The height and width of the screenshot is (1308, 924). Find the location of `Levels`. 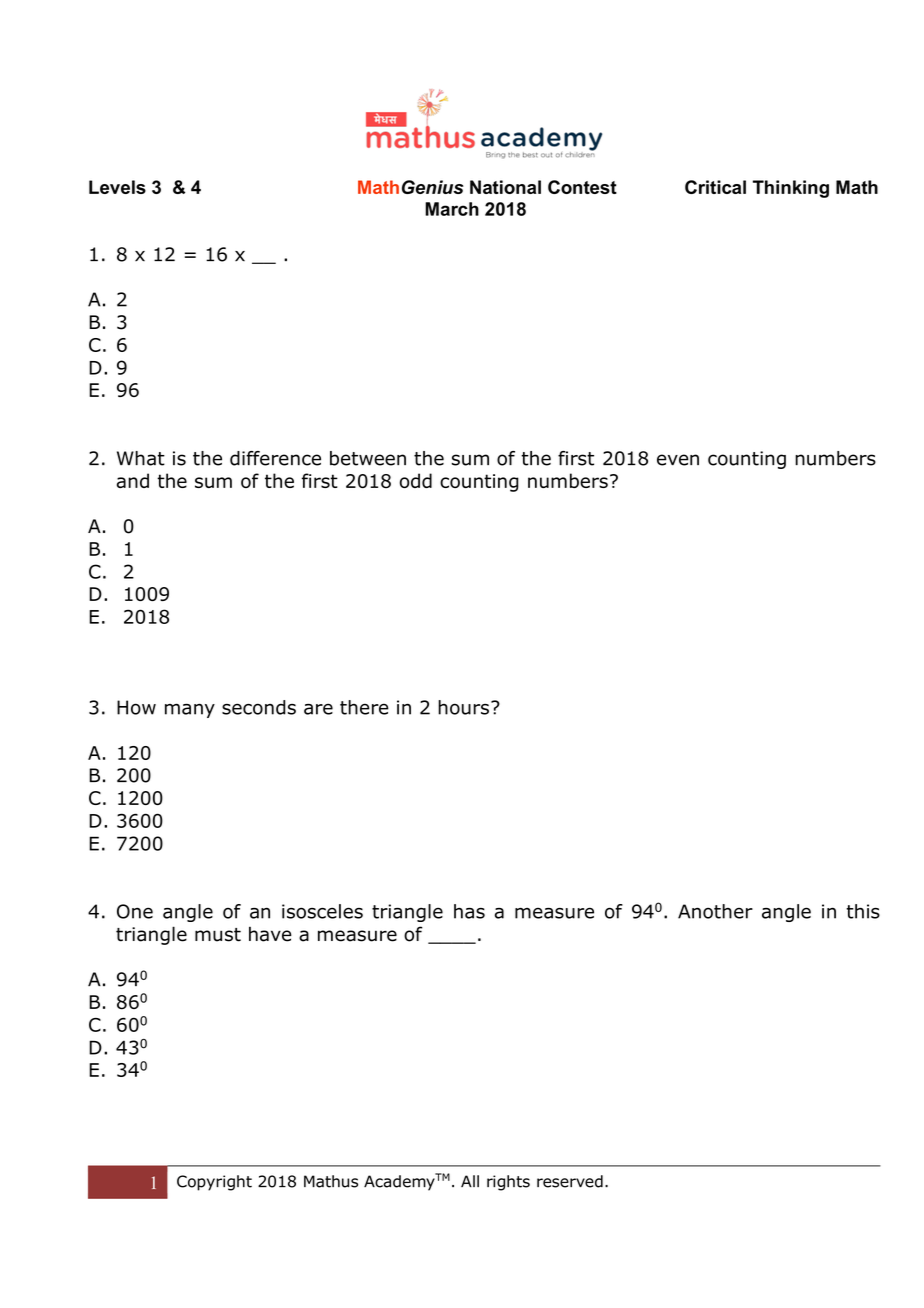

Levels is located at coordinates (117, 187).
